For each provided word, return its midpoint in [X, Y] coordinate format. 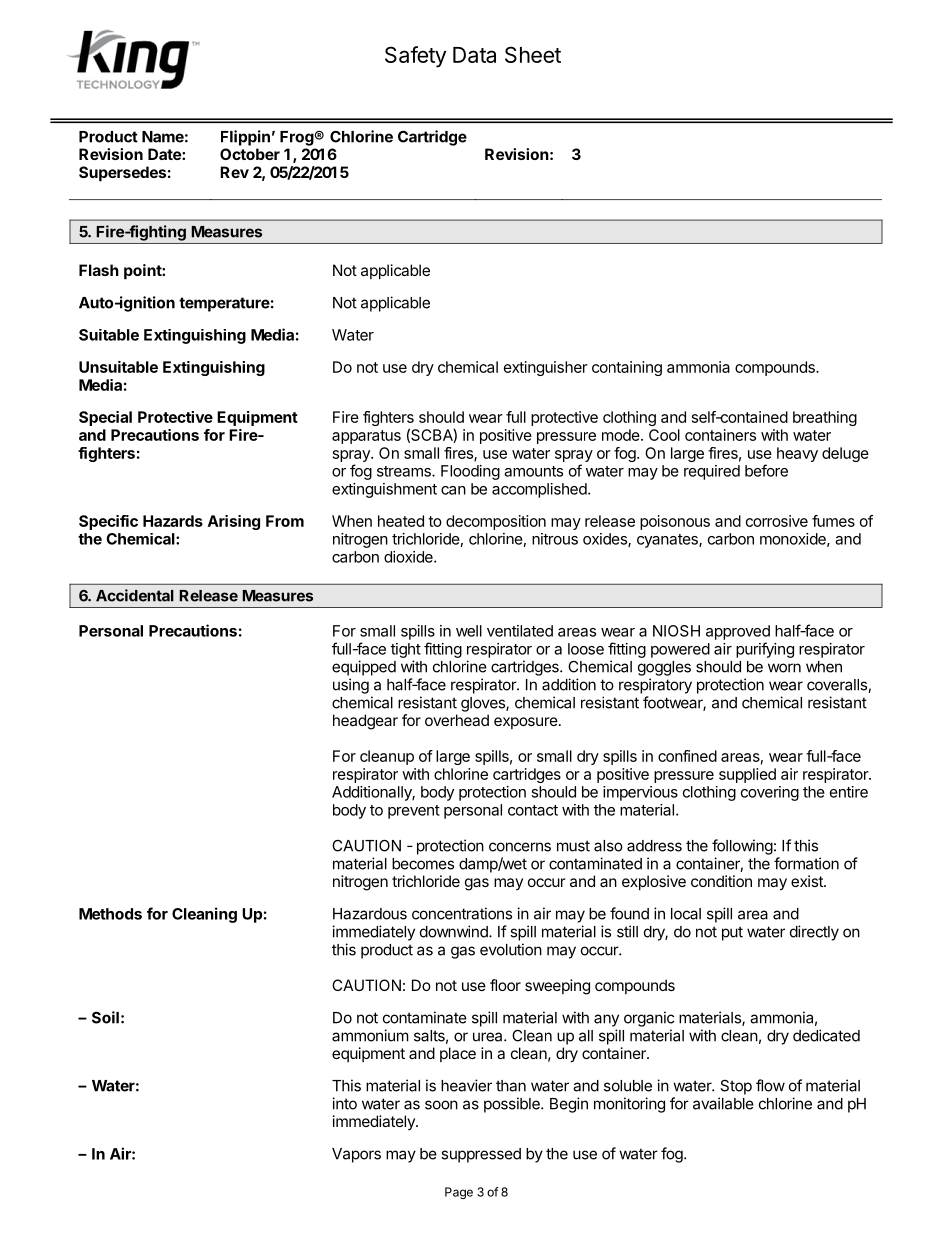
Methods [110, 914]
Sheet [533, 54]
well [469, 631]
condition [721, 881]
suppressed [481, 1155]
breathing [825, 418]
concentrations [462, 913]
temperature [224, 304]
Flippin [245, 138]
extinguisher [546, 368]
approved [738, 632]
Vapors [356, 1155]
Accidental [135, 595]
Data [474, 55]
